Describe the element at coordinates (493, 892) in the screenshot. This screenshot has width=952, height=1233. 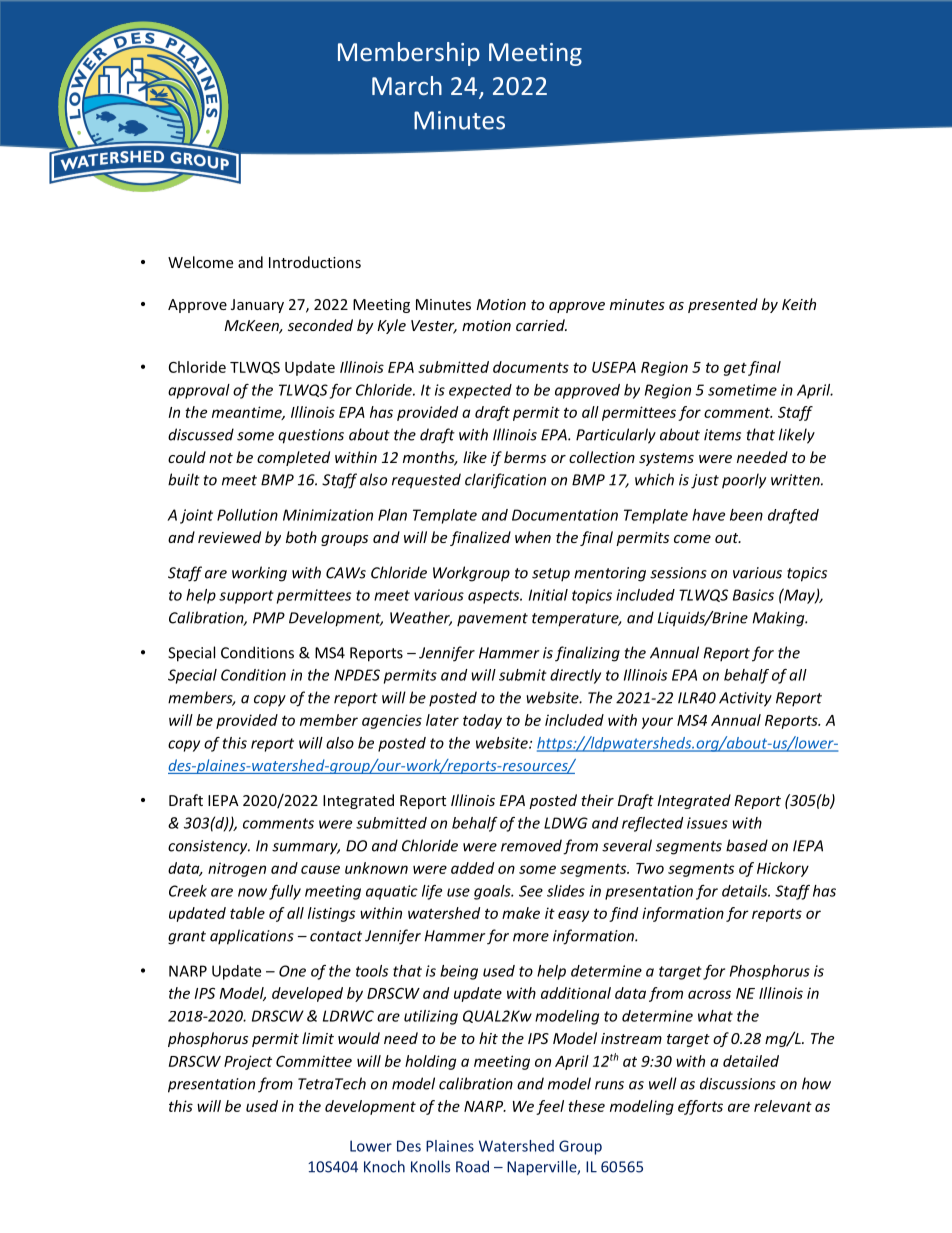
I see `goals` at that location.
